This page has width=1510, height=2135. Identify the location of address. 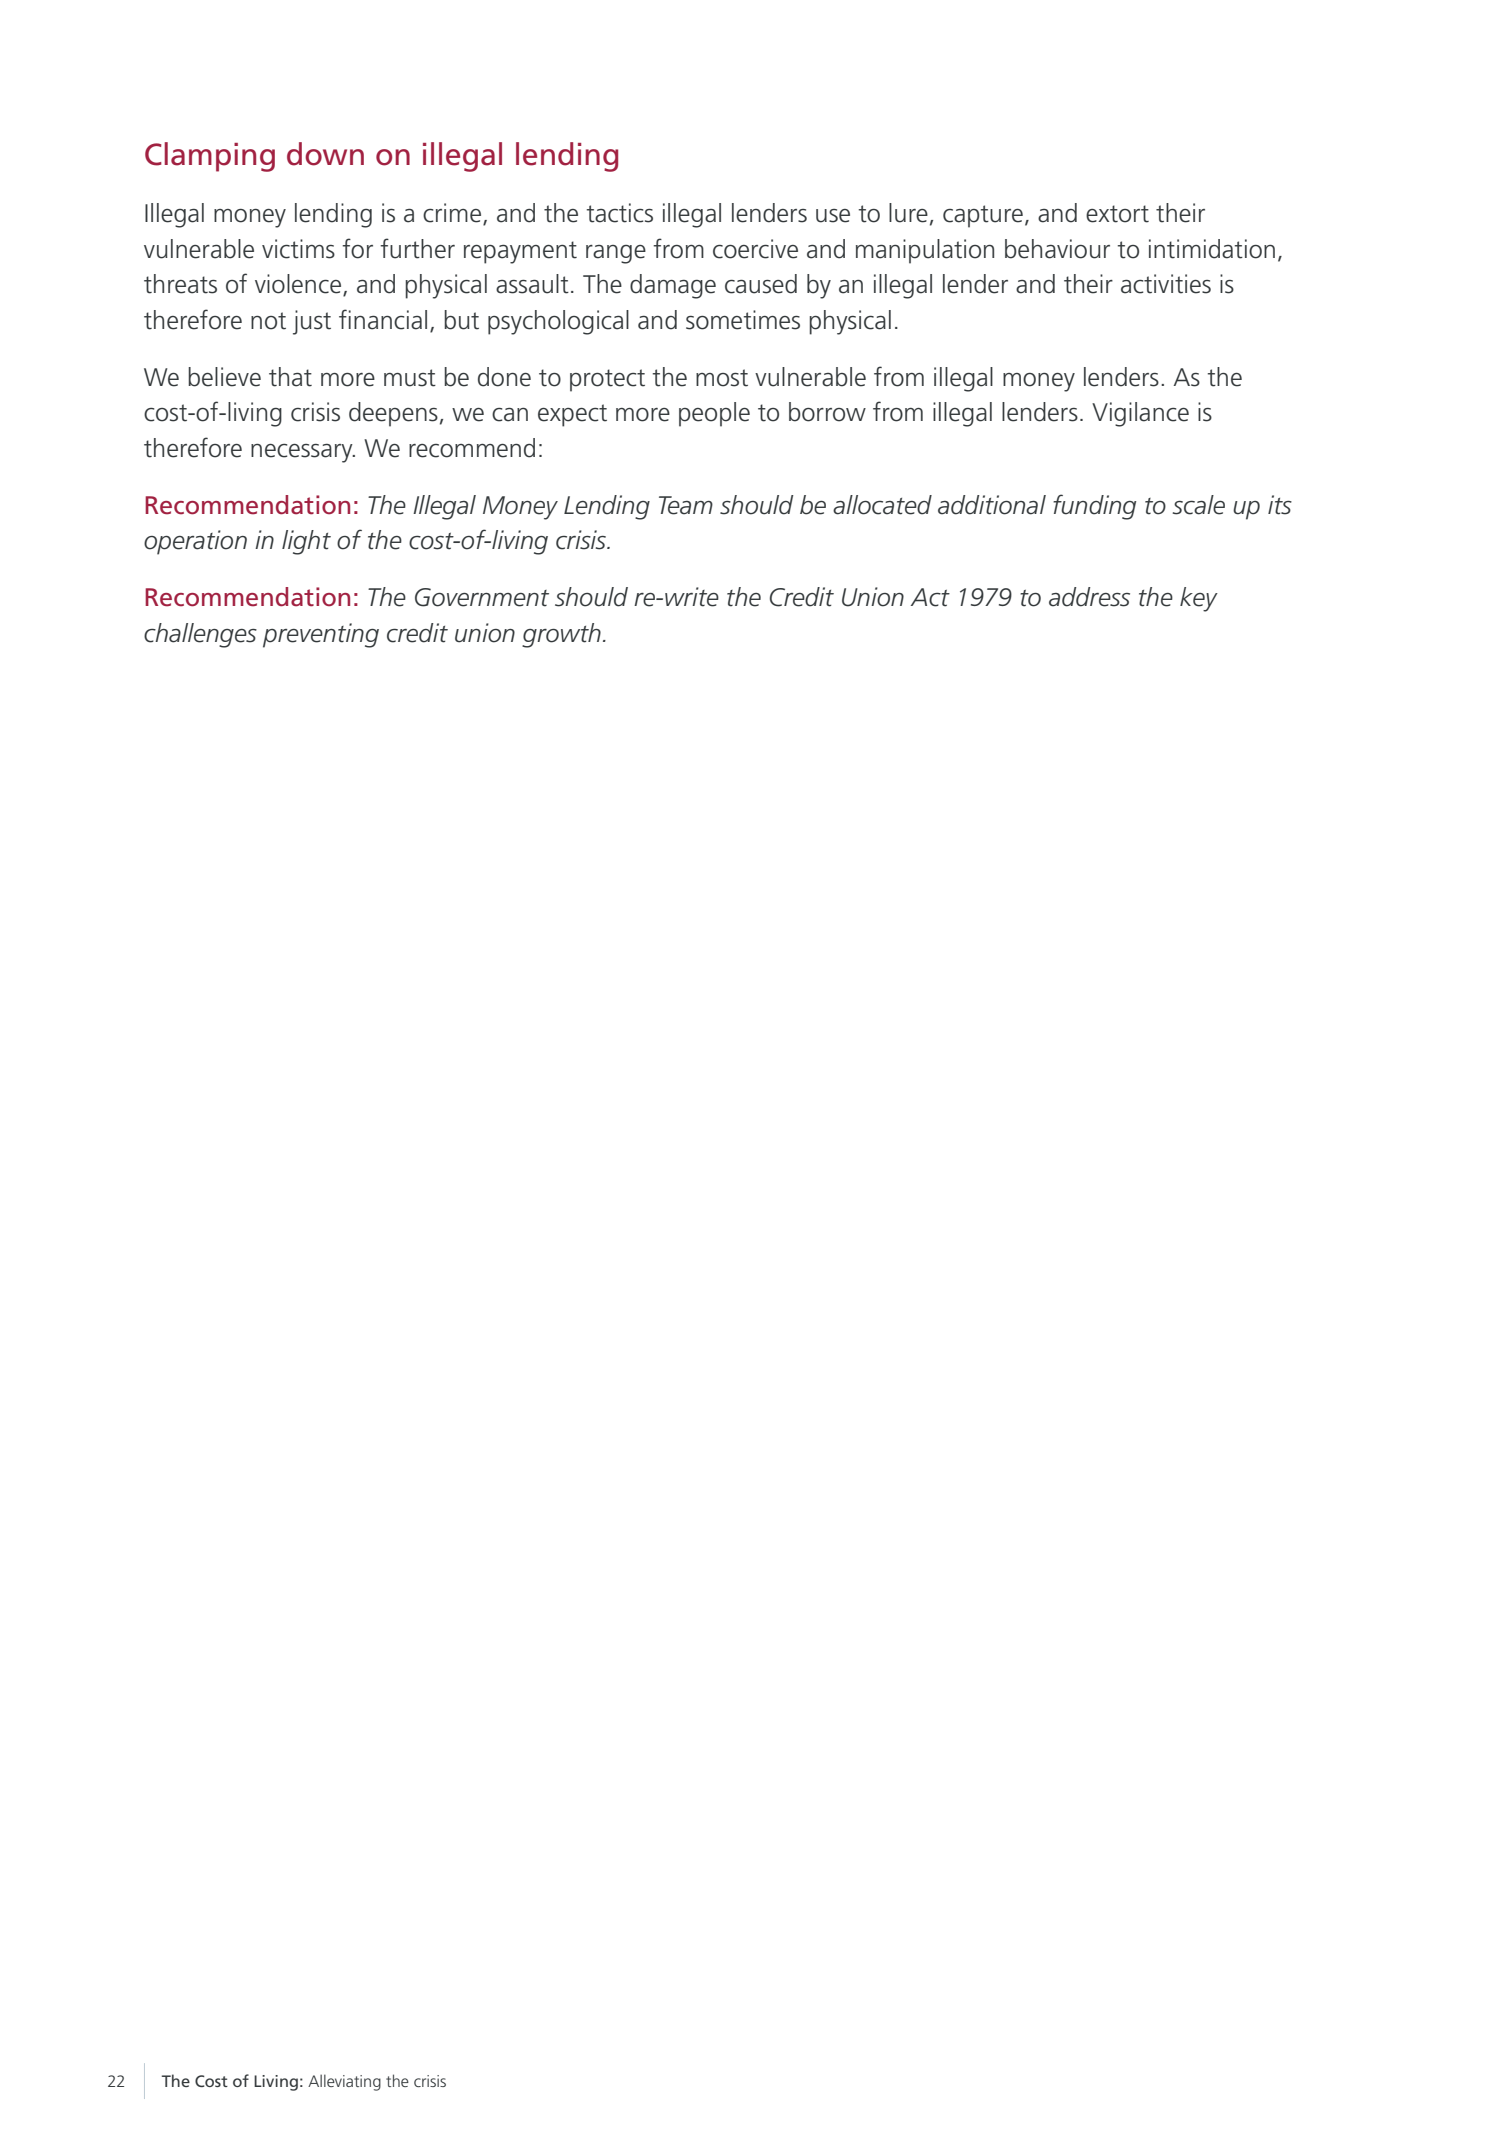
(1089, 597).
